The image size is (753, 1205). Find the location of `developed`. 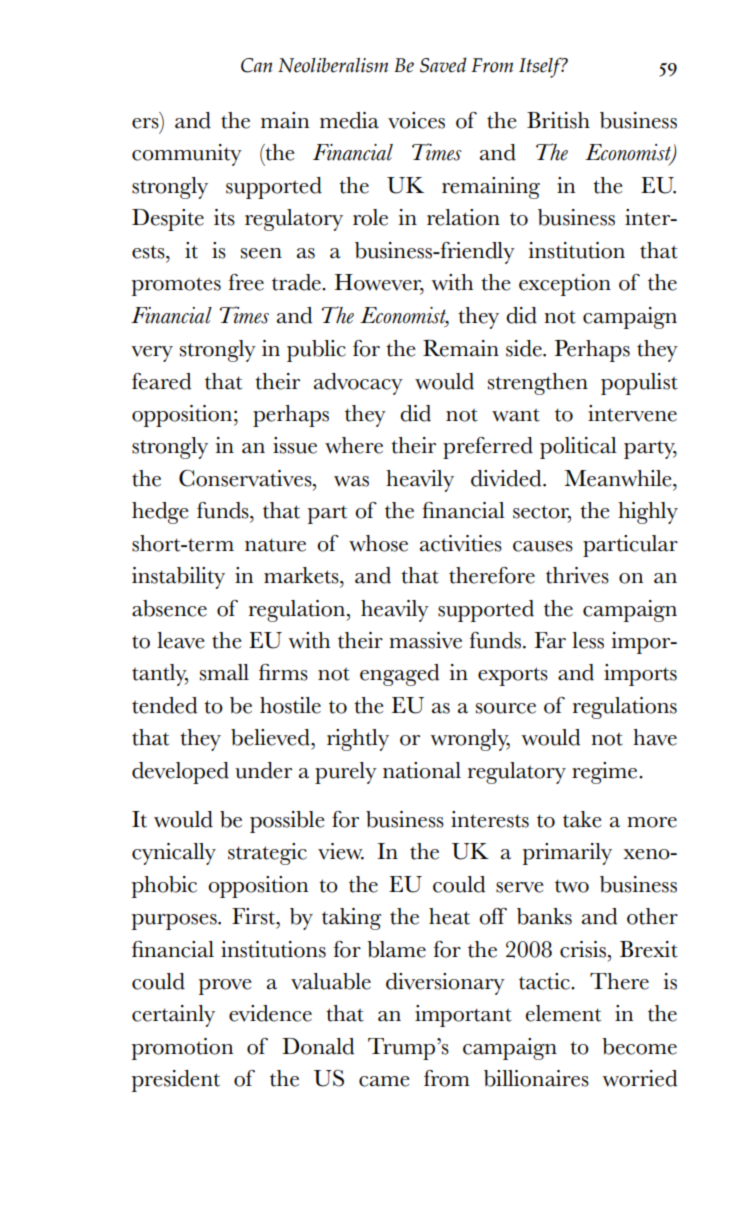

developed is located at coordinates (180, 773).
